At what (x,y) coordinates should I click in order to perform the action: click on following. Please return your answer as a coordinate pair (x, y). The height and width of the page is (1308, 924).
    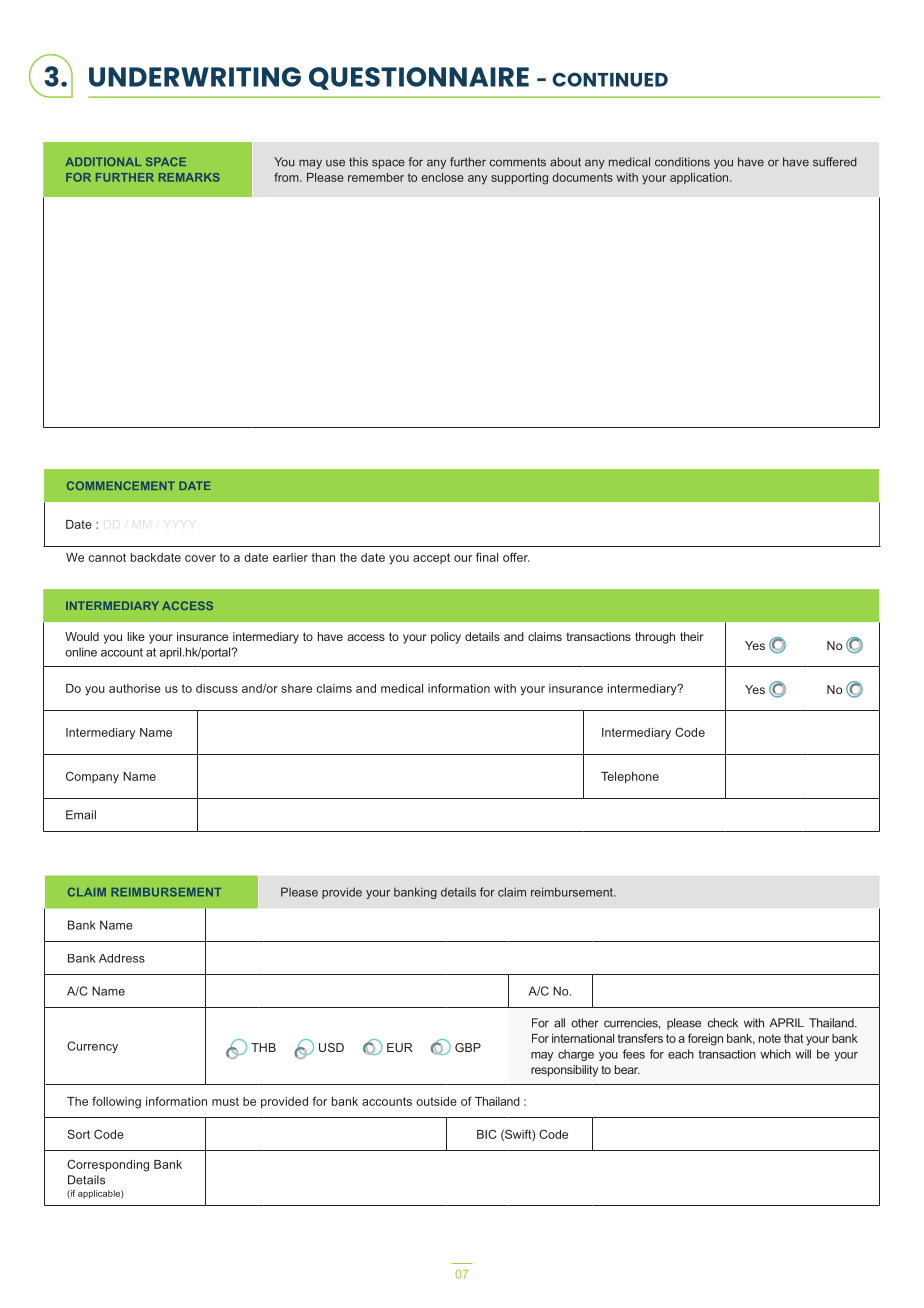
    Looking at the image, I should click on (116, 1102).
